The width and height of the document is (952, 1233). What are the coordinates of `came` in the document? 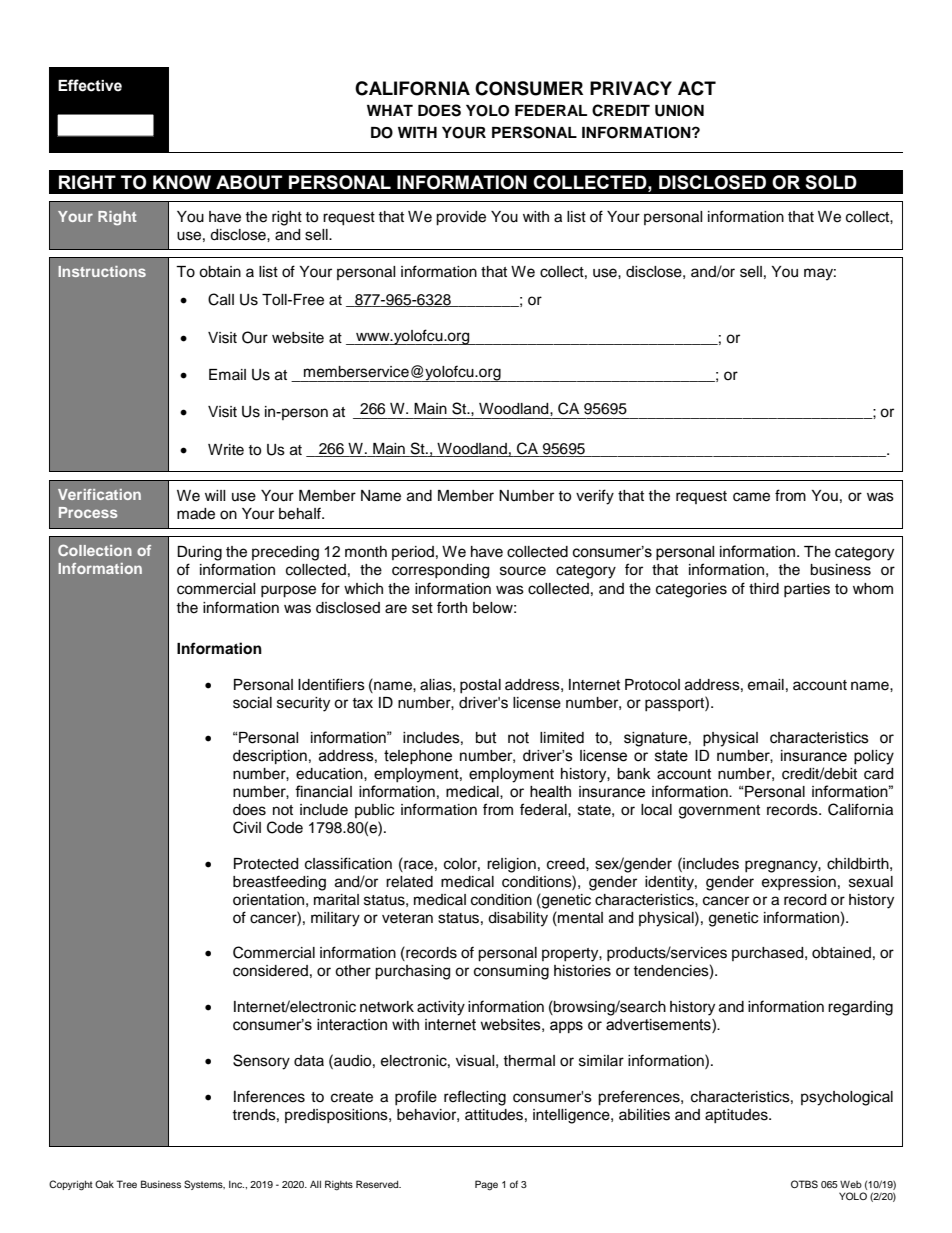 It's located at (751, 497).
